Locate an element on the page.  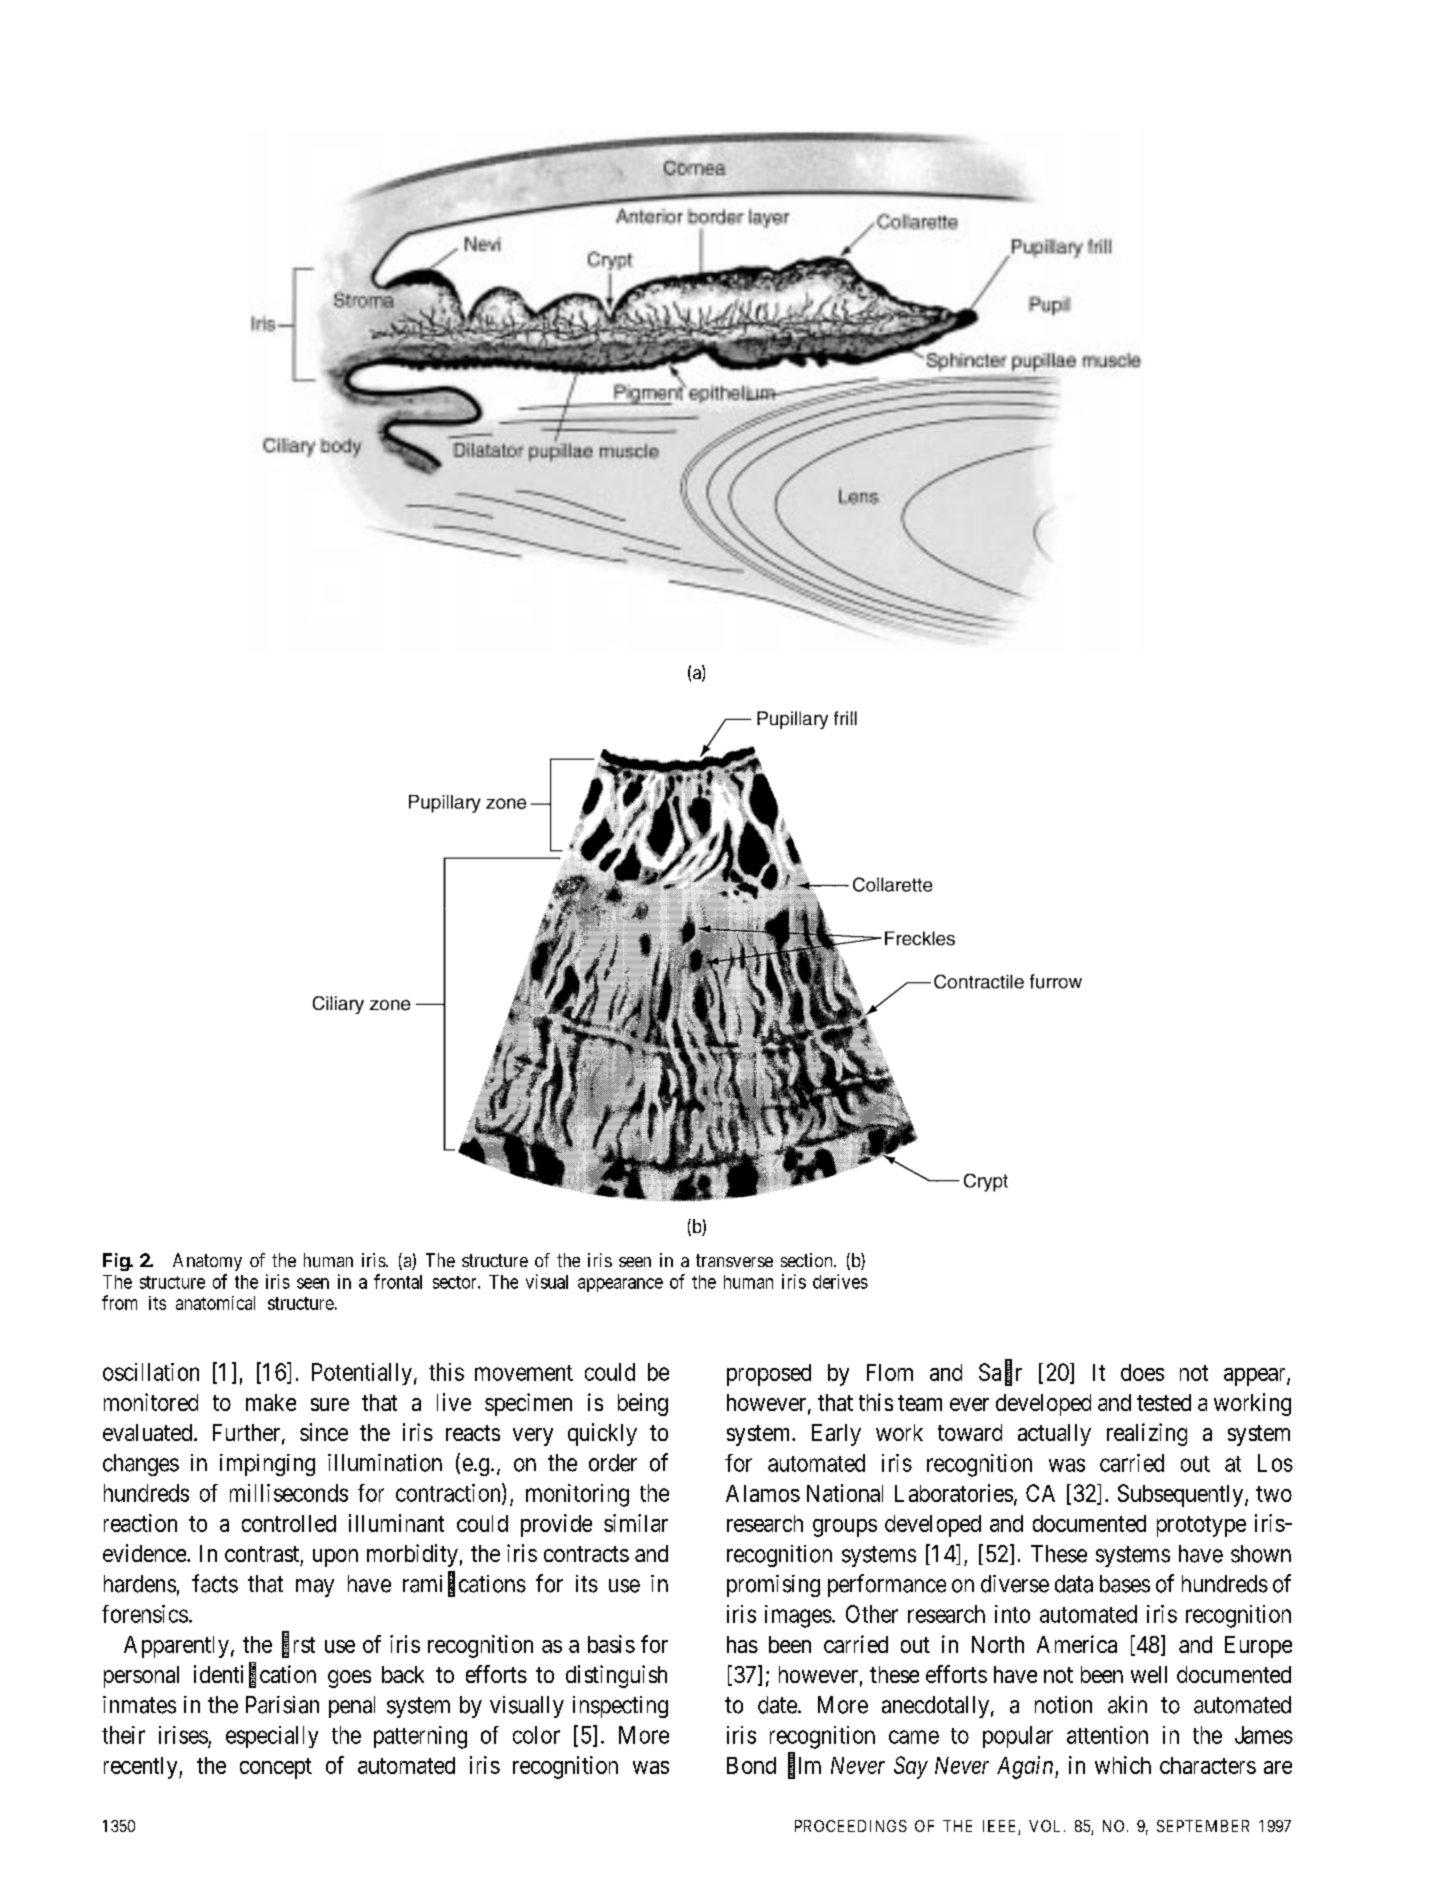
concept is located at coordinates (276, 1768).
